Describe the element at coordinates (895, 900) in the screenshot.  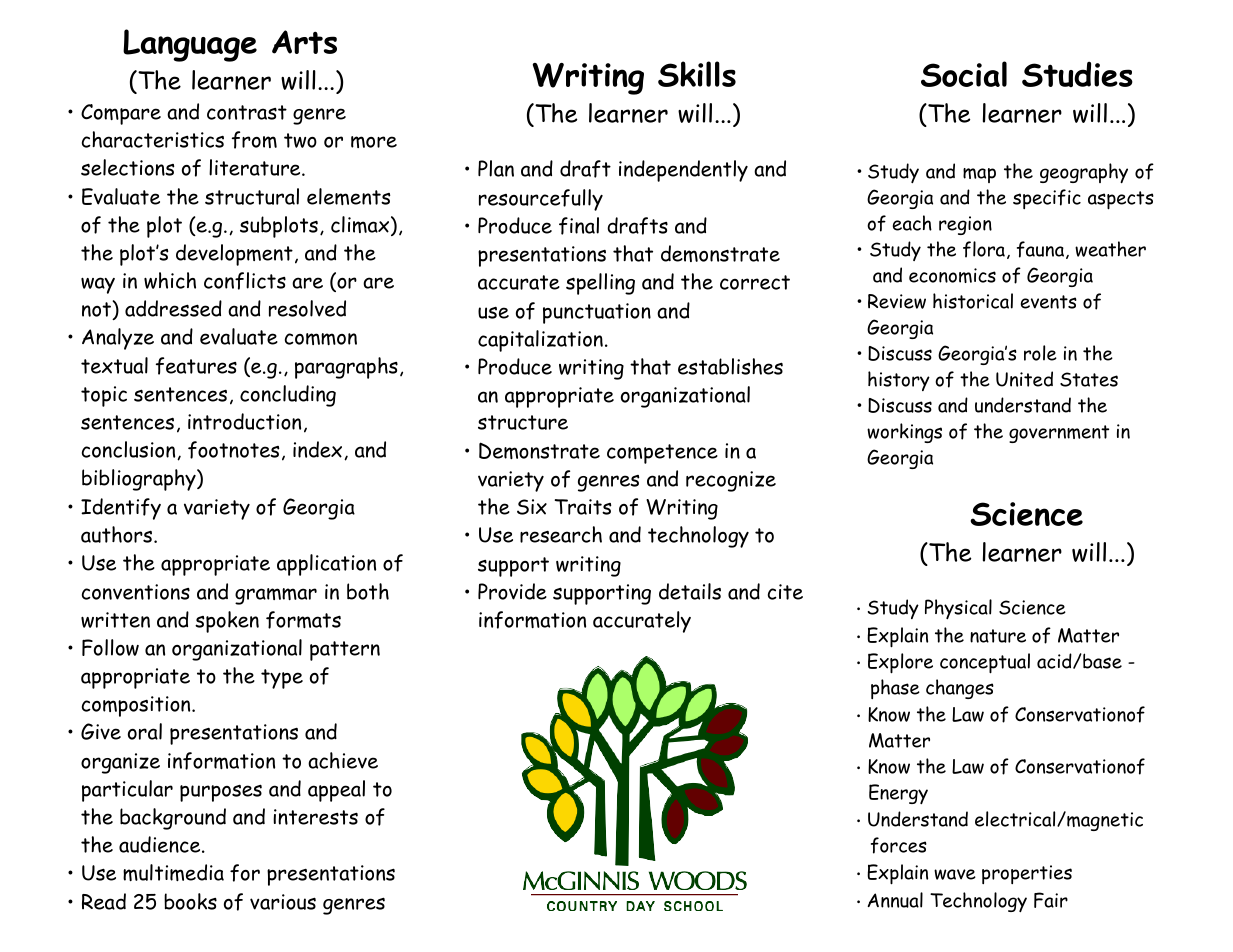
I see `Annual` at that location.
